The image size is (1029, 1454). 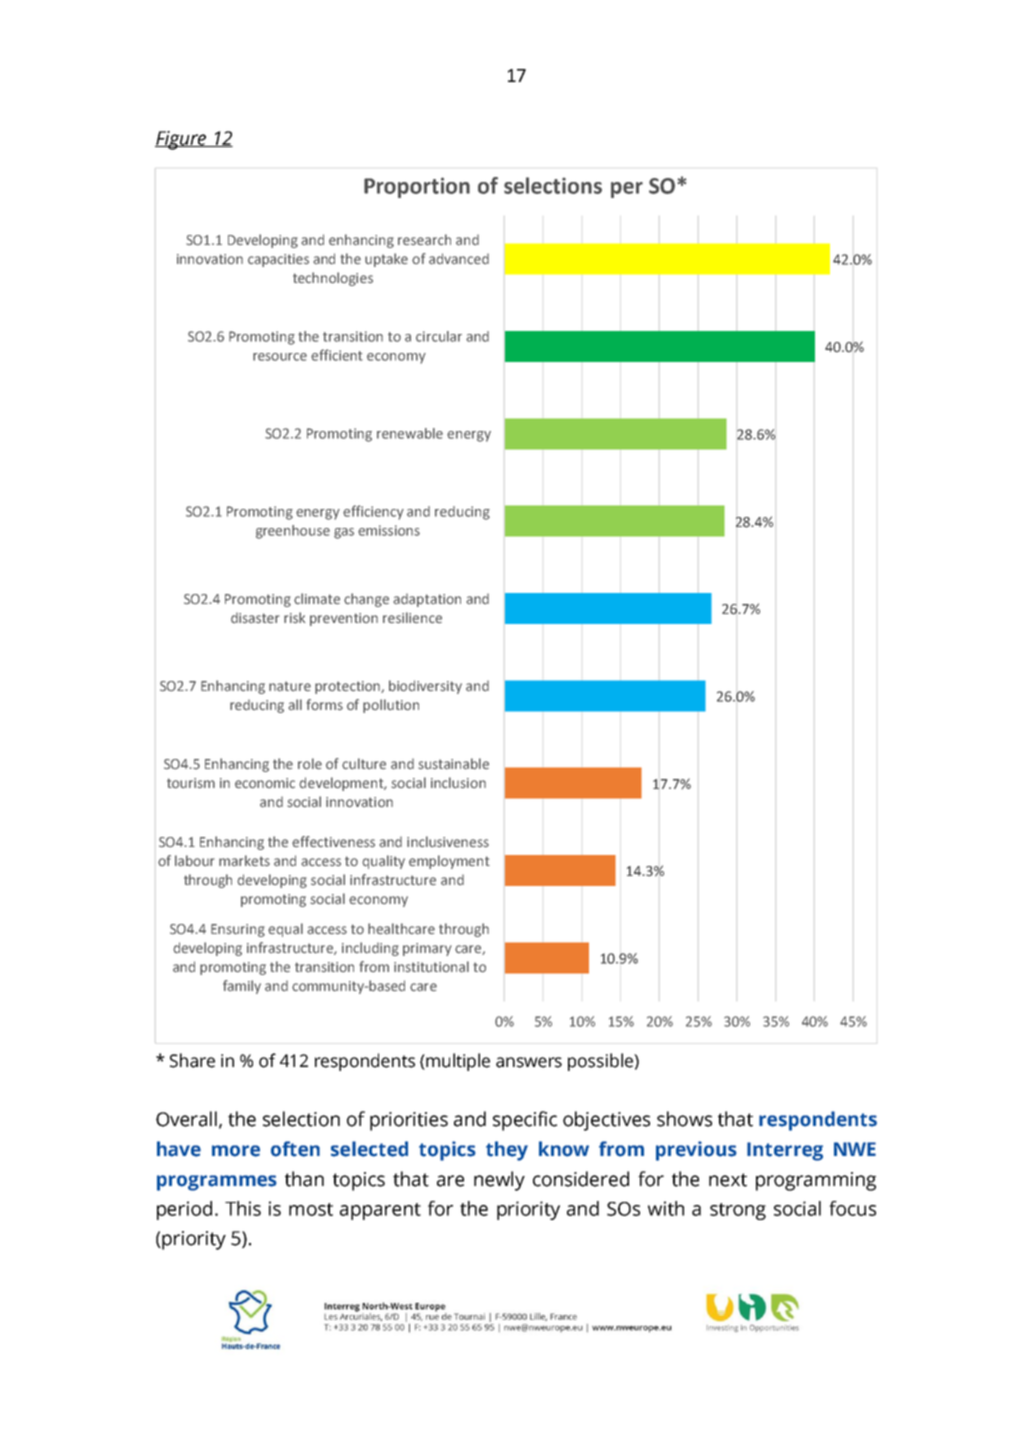 What do you see at coordinates (243, 1208) in the screenshot?
I see `This` at bounding box center [243, 1208].
